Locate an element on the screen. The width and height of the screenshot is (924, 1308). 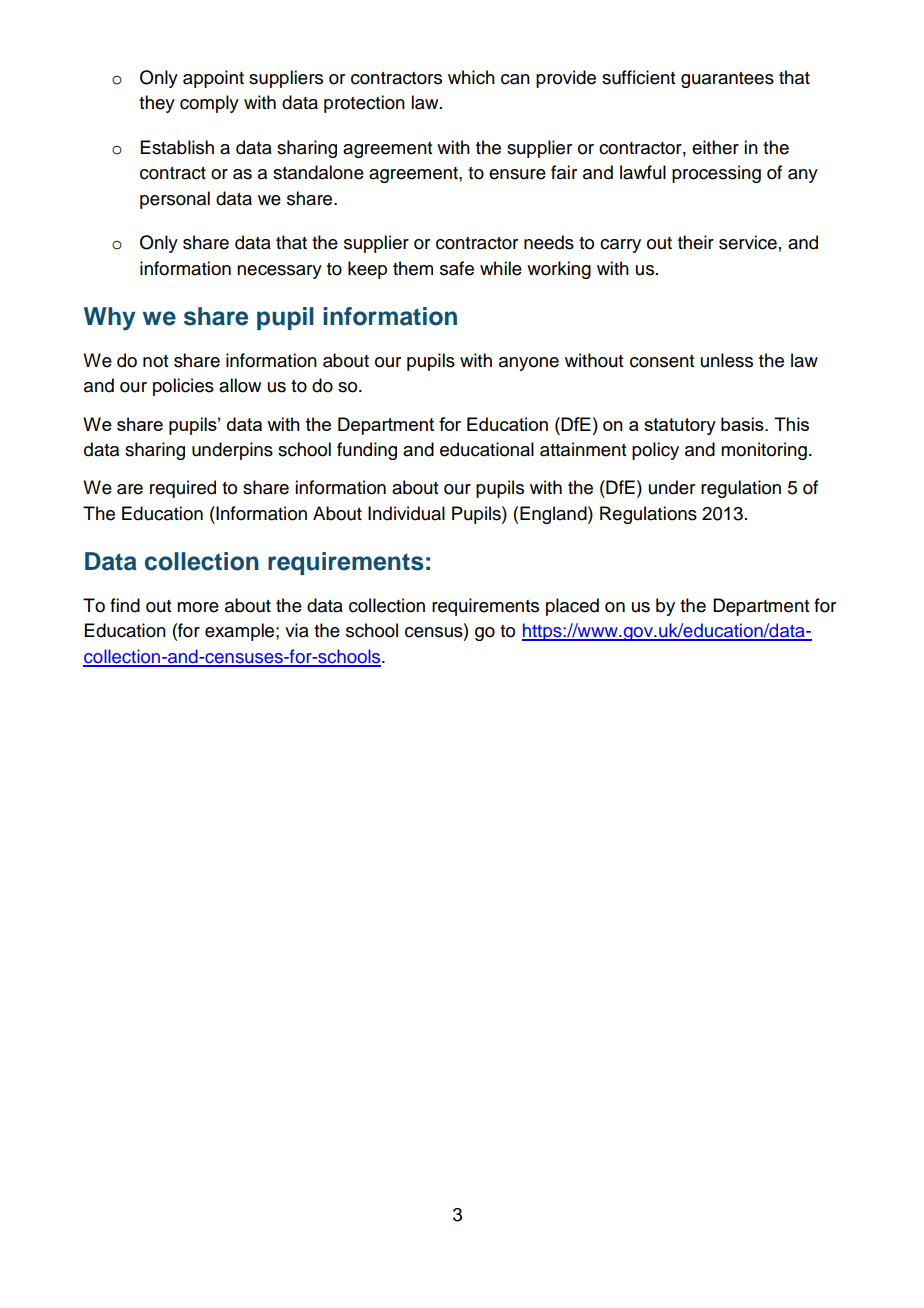
comply is located at coordinates (209, 104).
